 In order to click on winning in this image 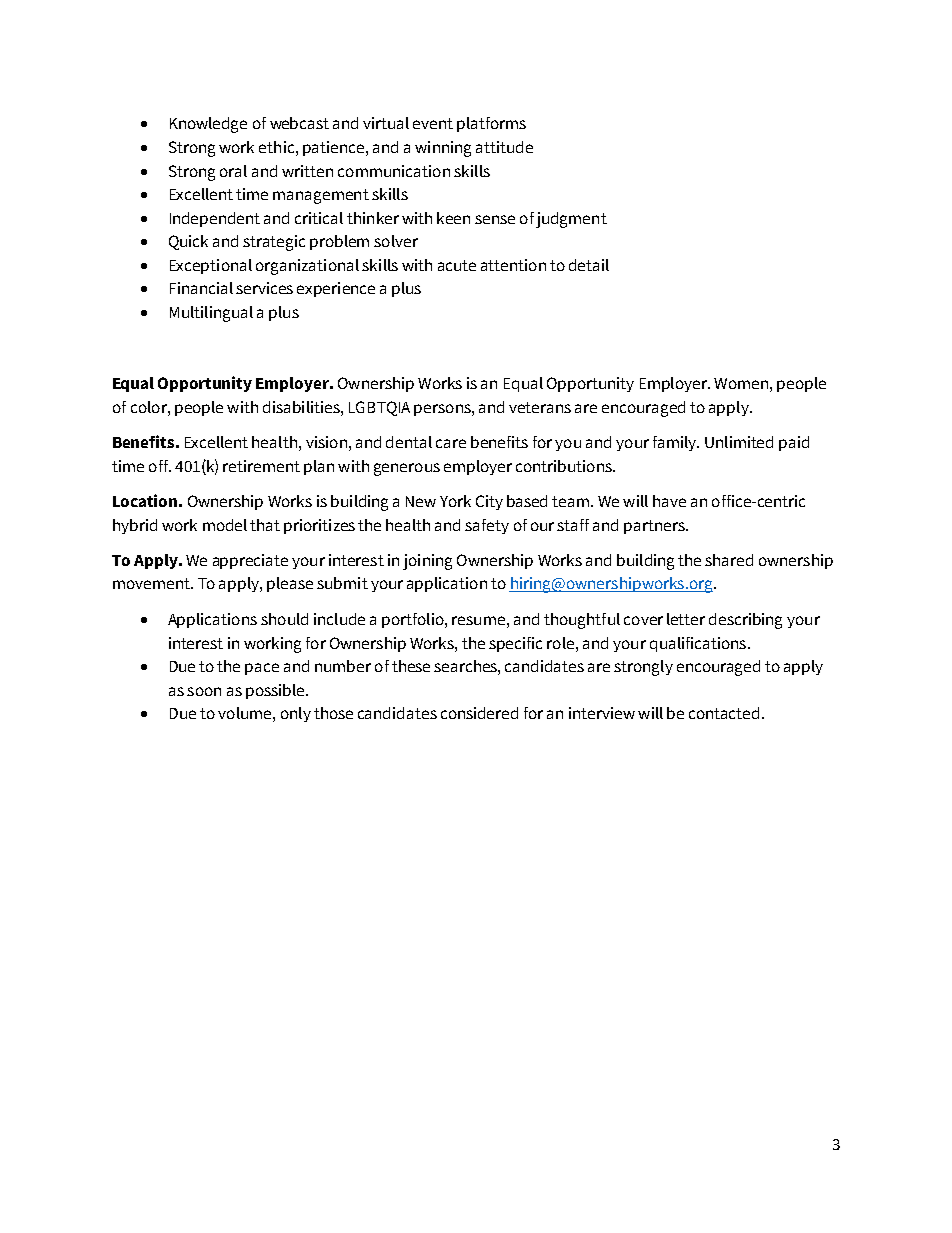, I will do `click(443, 149)`.
